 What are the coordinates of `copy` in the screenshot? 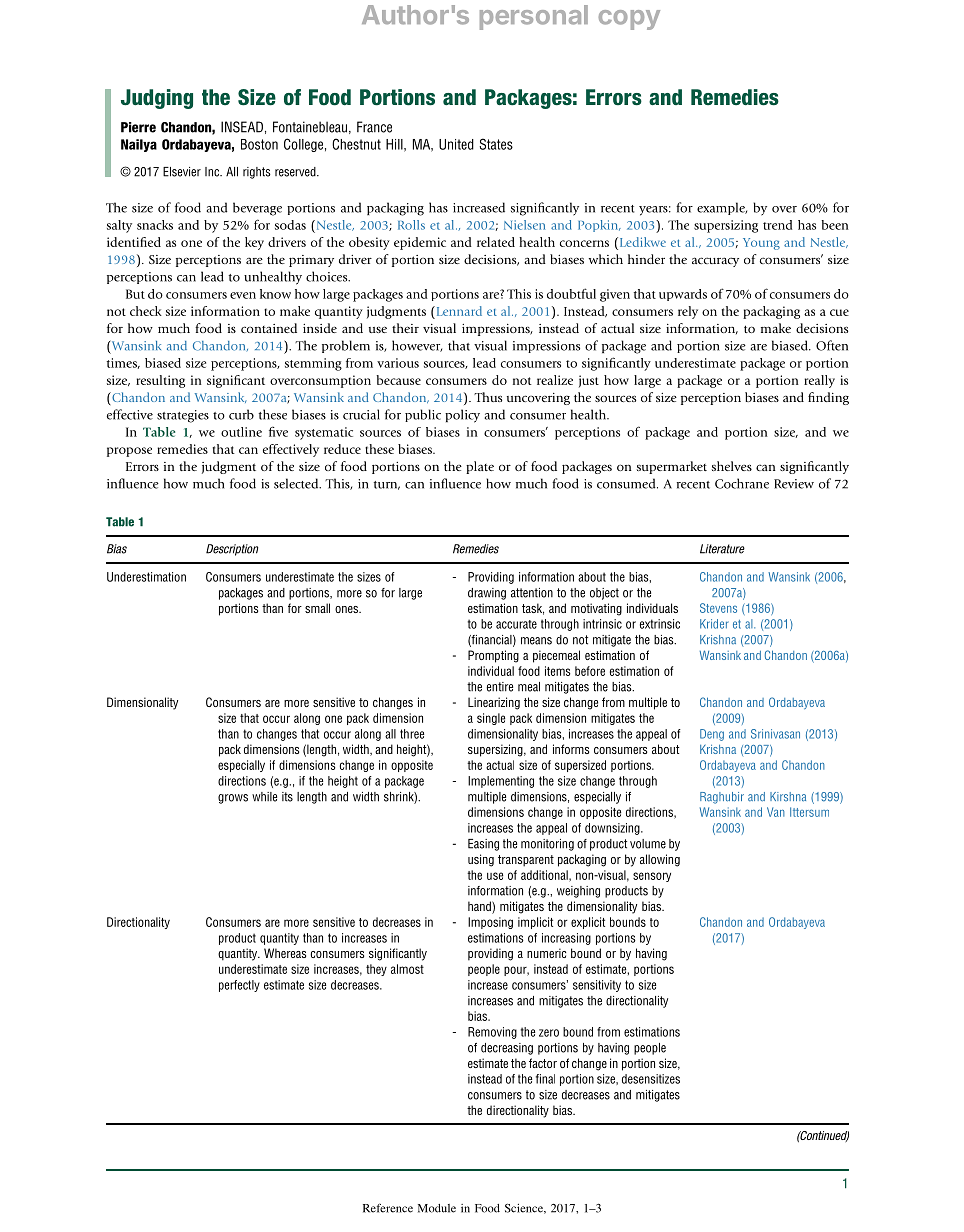 It's located at (629, 20).
